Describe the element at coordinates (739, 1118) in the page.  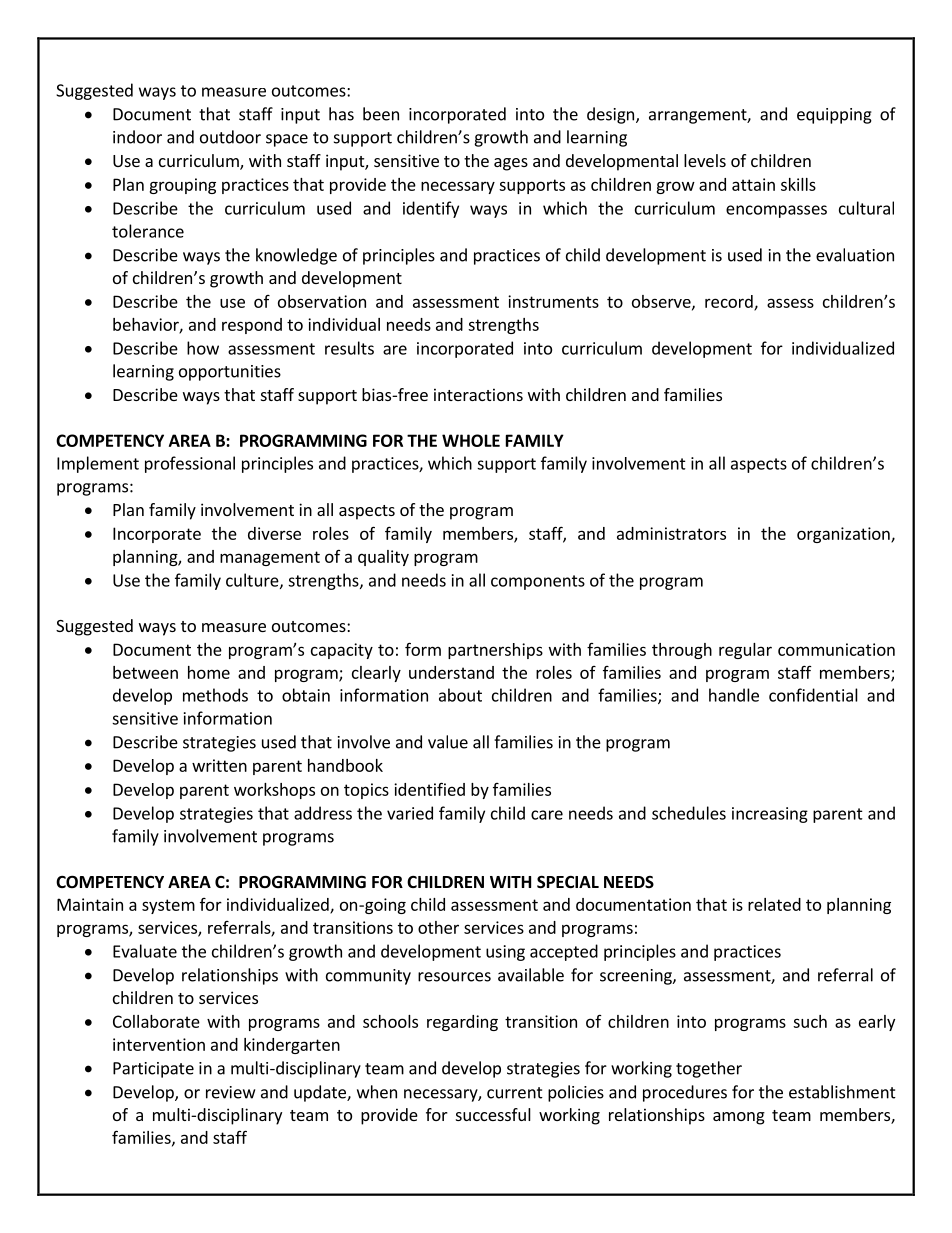
I see `among` at that location.
